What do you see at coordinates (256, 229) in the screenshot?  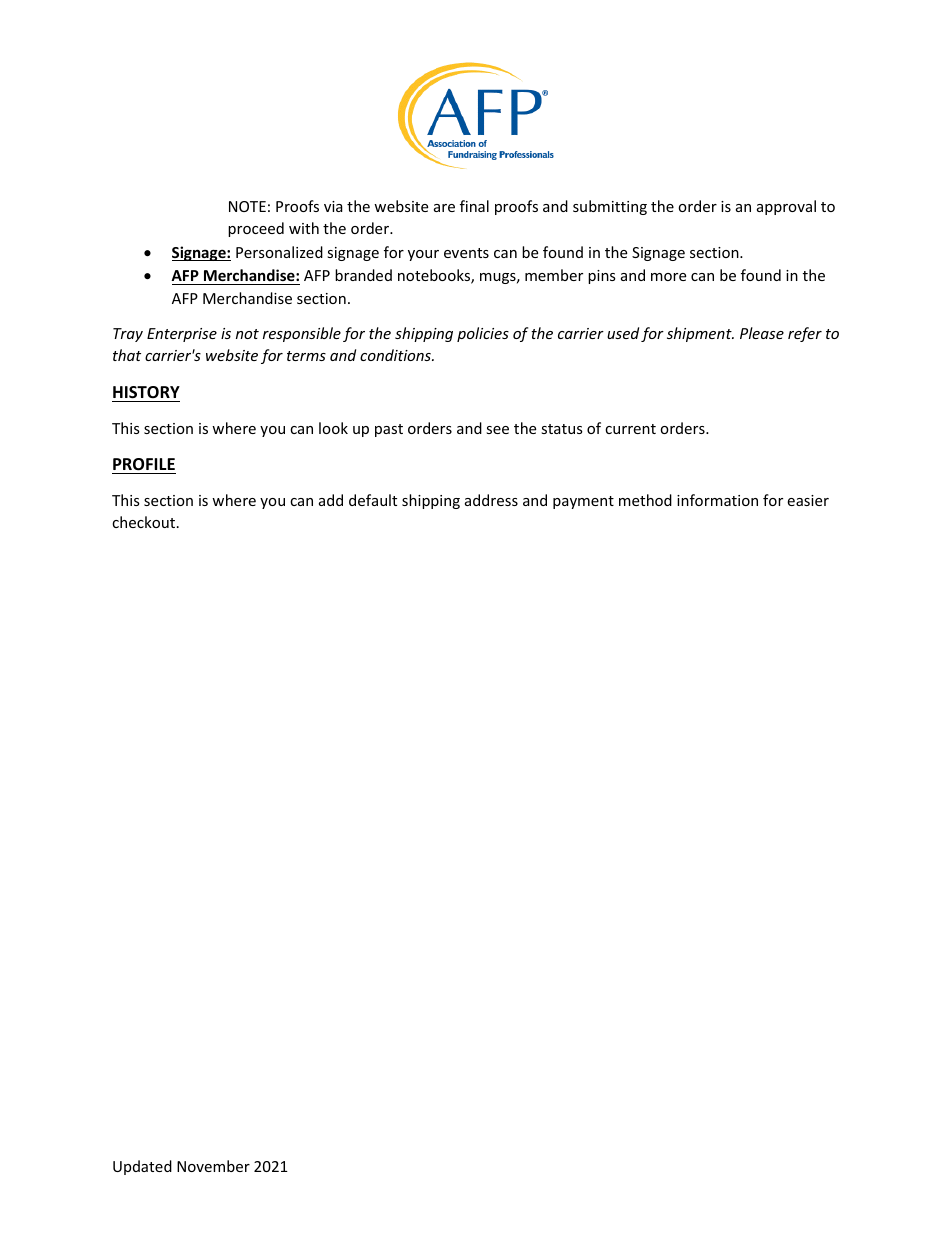 I see `proceed` at bounding box center [256, 229].
